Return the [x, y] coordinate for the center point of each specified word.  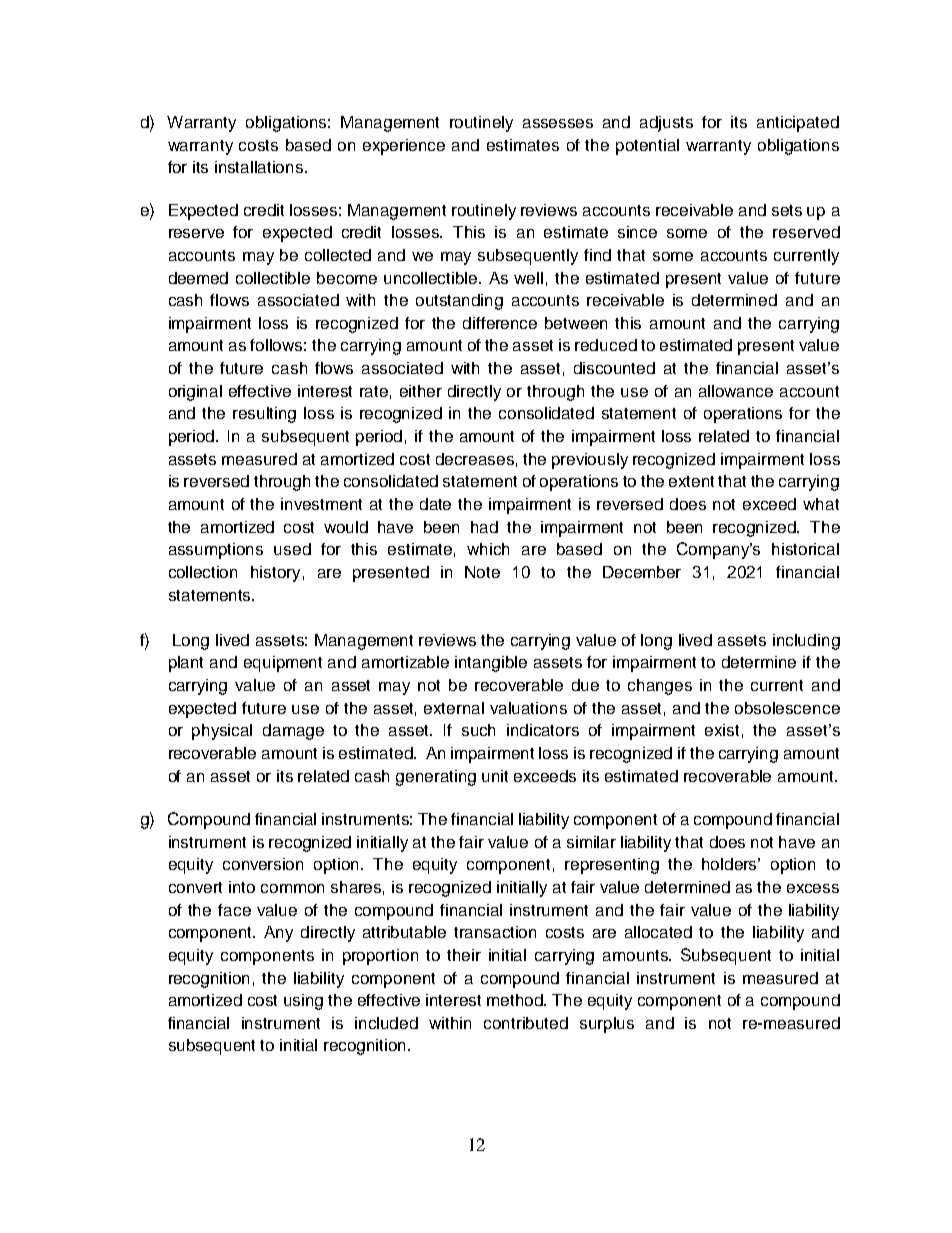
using [303, 1002]
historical [805, 549]
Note [482, 572]
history [275, 574]
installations [260, 167]
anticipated [798, 124]
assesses [558, 123]
